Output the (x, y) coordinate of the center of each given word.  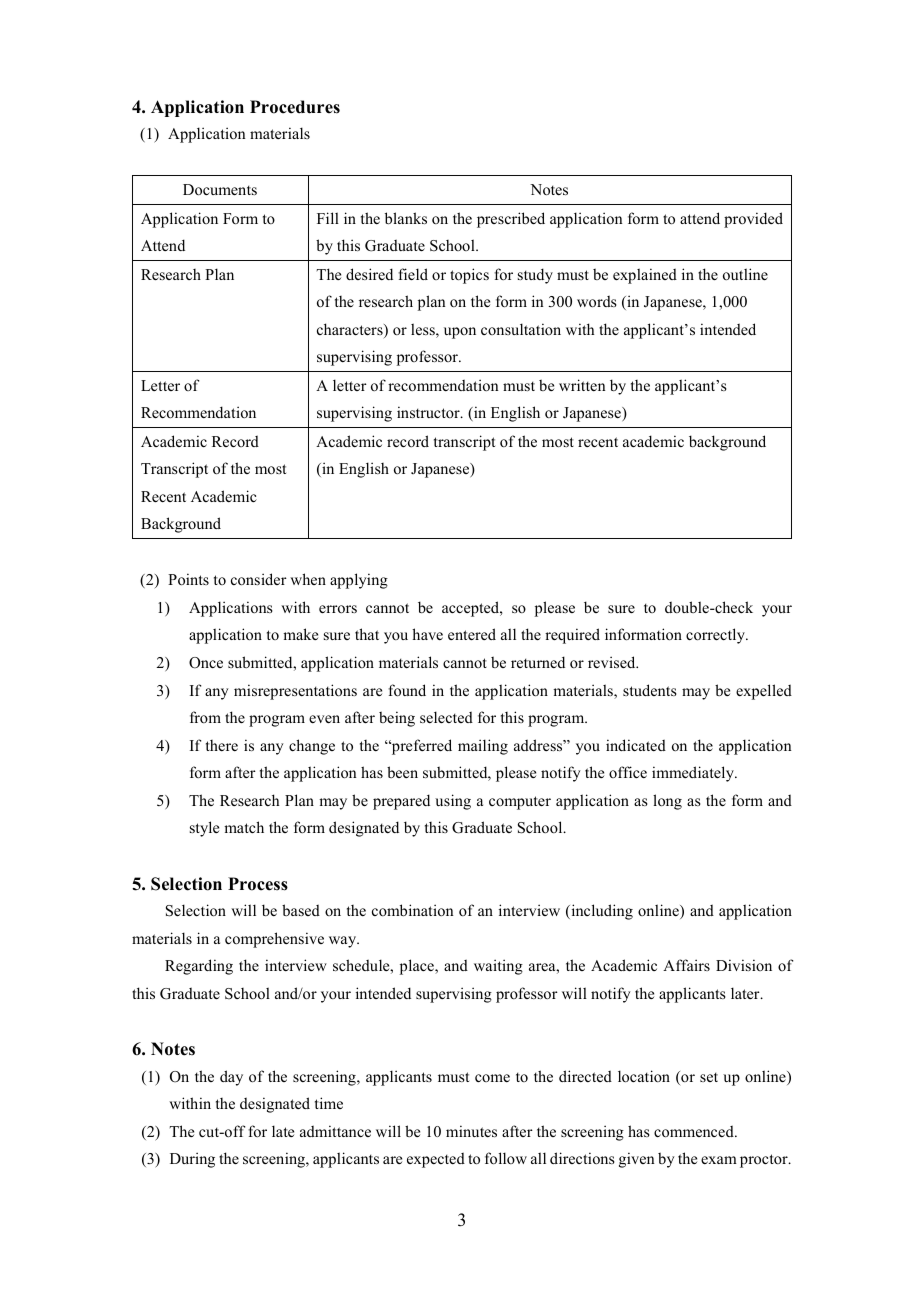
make (300, 634)
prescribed (511, 220)
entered (472, 634)
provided (753, 220)
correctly (716, 636)
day (231, 1078)
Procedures (295, 107)
